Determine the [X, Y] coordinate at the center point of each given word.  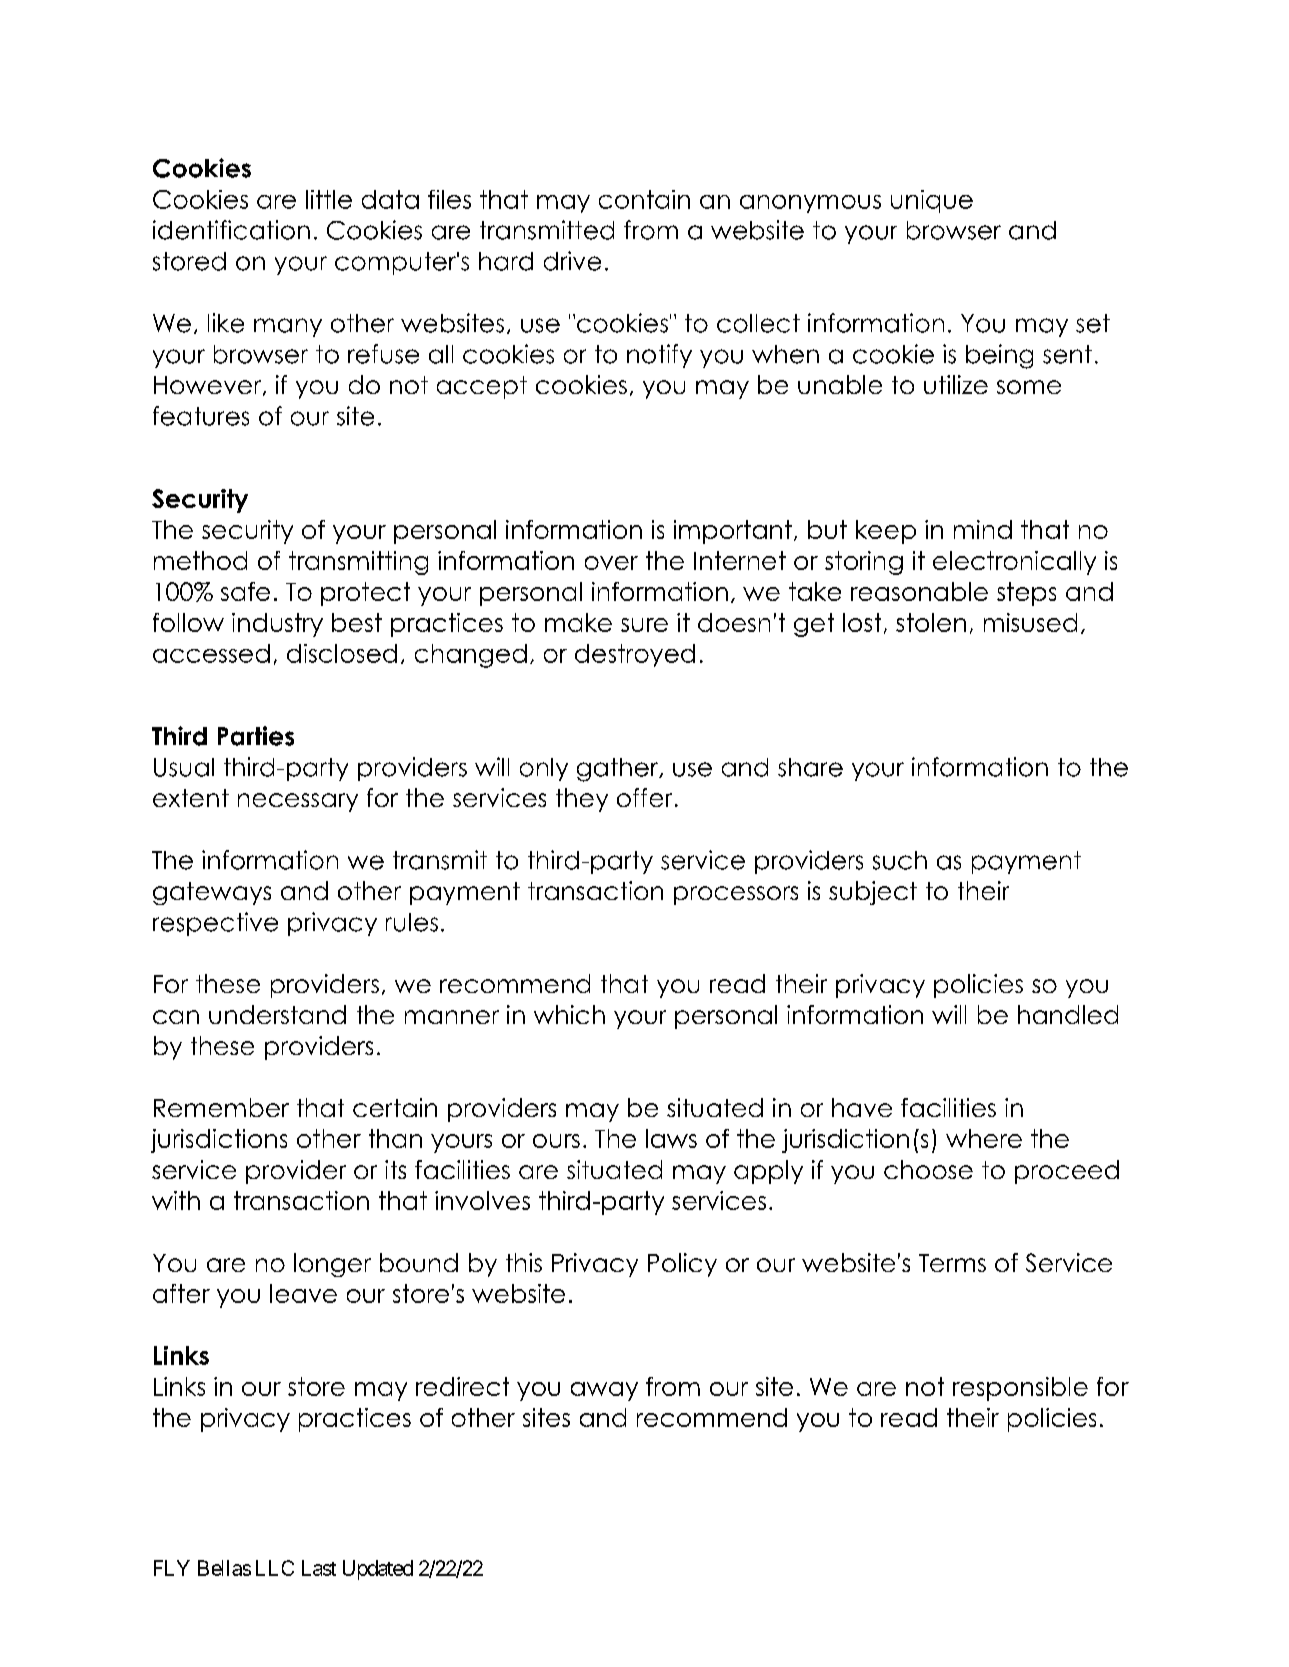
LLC [275, 1568]
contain [644, 199]
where [984, 1138]
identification [231, 230]
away [604, 1391]
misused [1030, 622]
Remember [221, 1107]
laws [671, 1138]
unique [932, 201]
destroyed [635, 655]
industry [277, 625]
